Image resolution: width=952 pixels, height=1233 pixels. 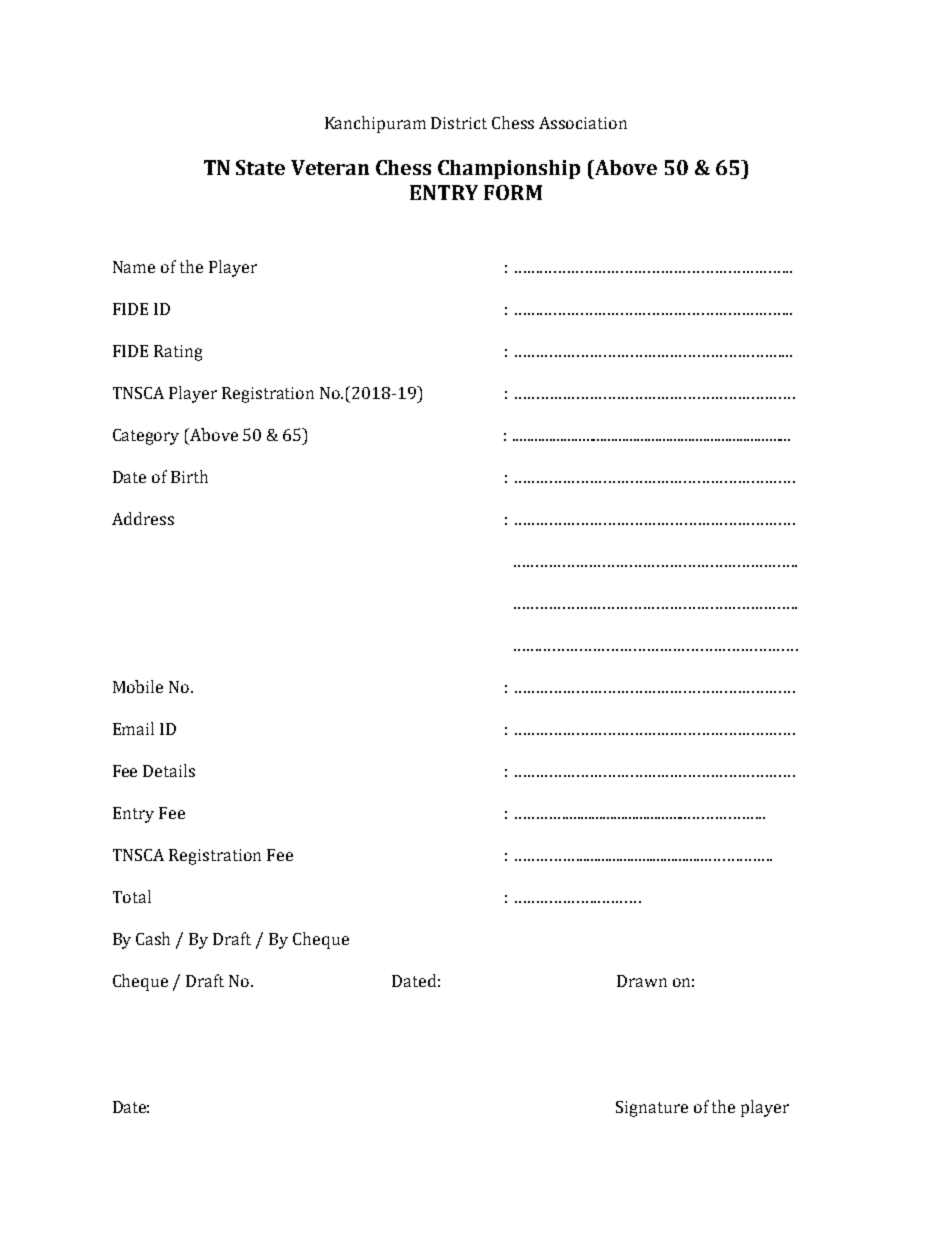 What do you see at coordinates (260, 167) in the page?
I see `State` at bounding box center [260, 167].
